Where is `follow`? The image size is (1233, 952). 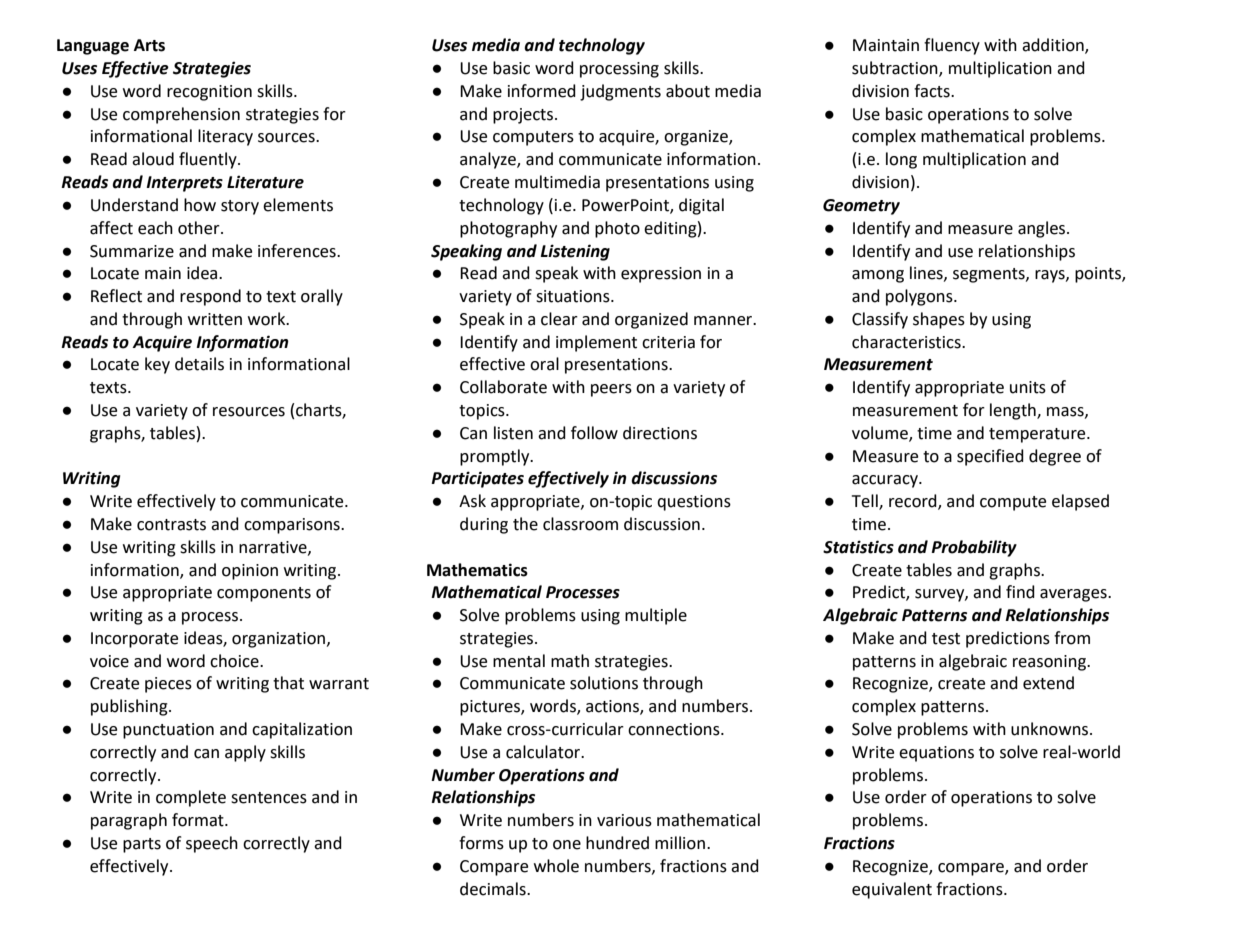
follow is located at coordinates (594, 433).
